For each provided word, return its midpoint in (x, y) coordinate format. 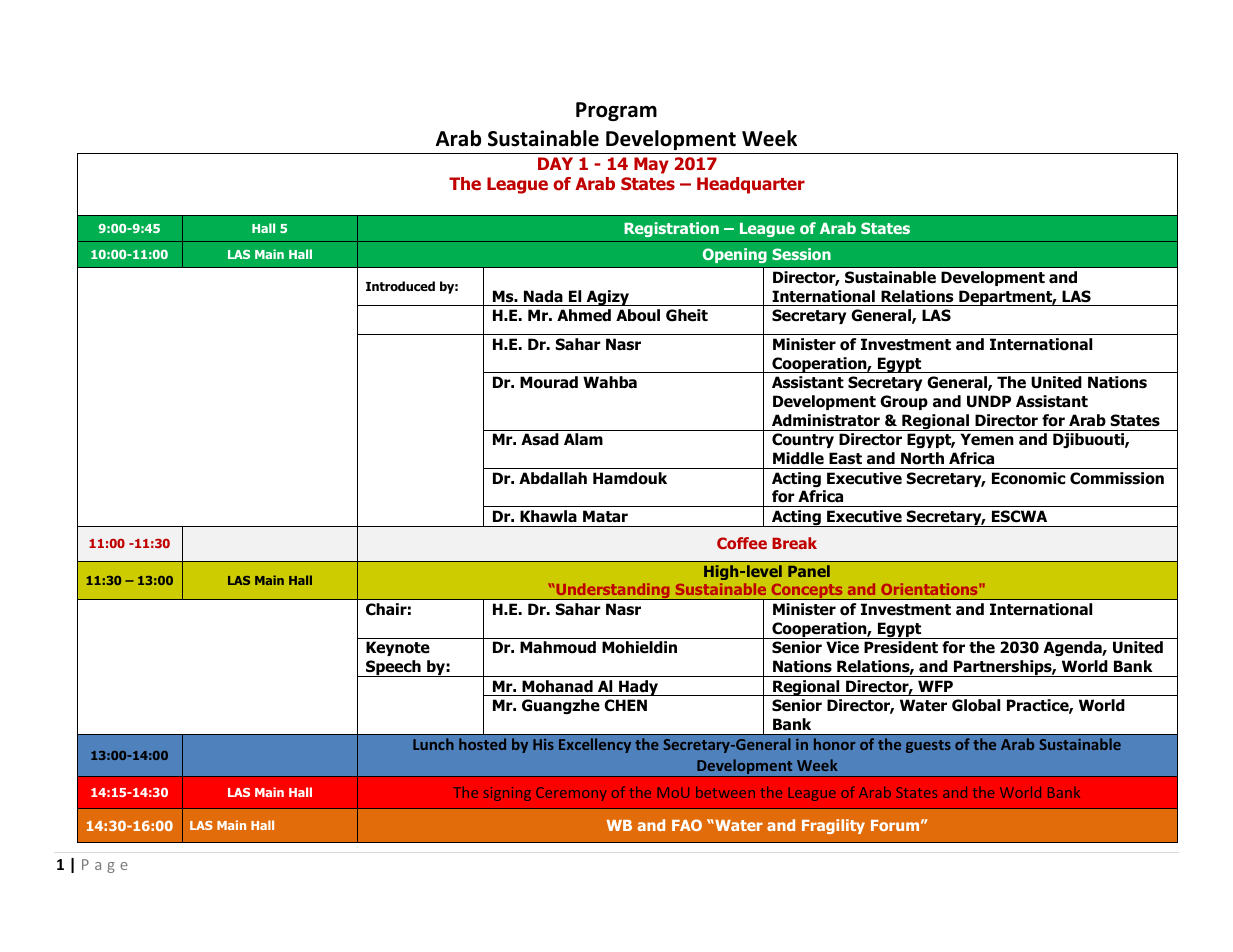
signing (507, 794)
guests (928, 746)
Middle (798, 458)
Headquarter (751, 185)
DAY (555, 163)
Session (801, 254)
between (725, 792)
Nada (543, 296)
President (901, 647)
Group (904, 402)
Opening (735, 255)
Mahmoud (558, 647)
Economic (1028, 478)
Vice (842, 647)
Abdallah (553, 478)
